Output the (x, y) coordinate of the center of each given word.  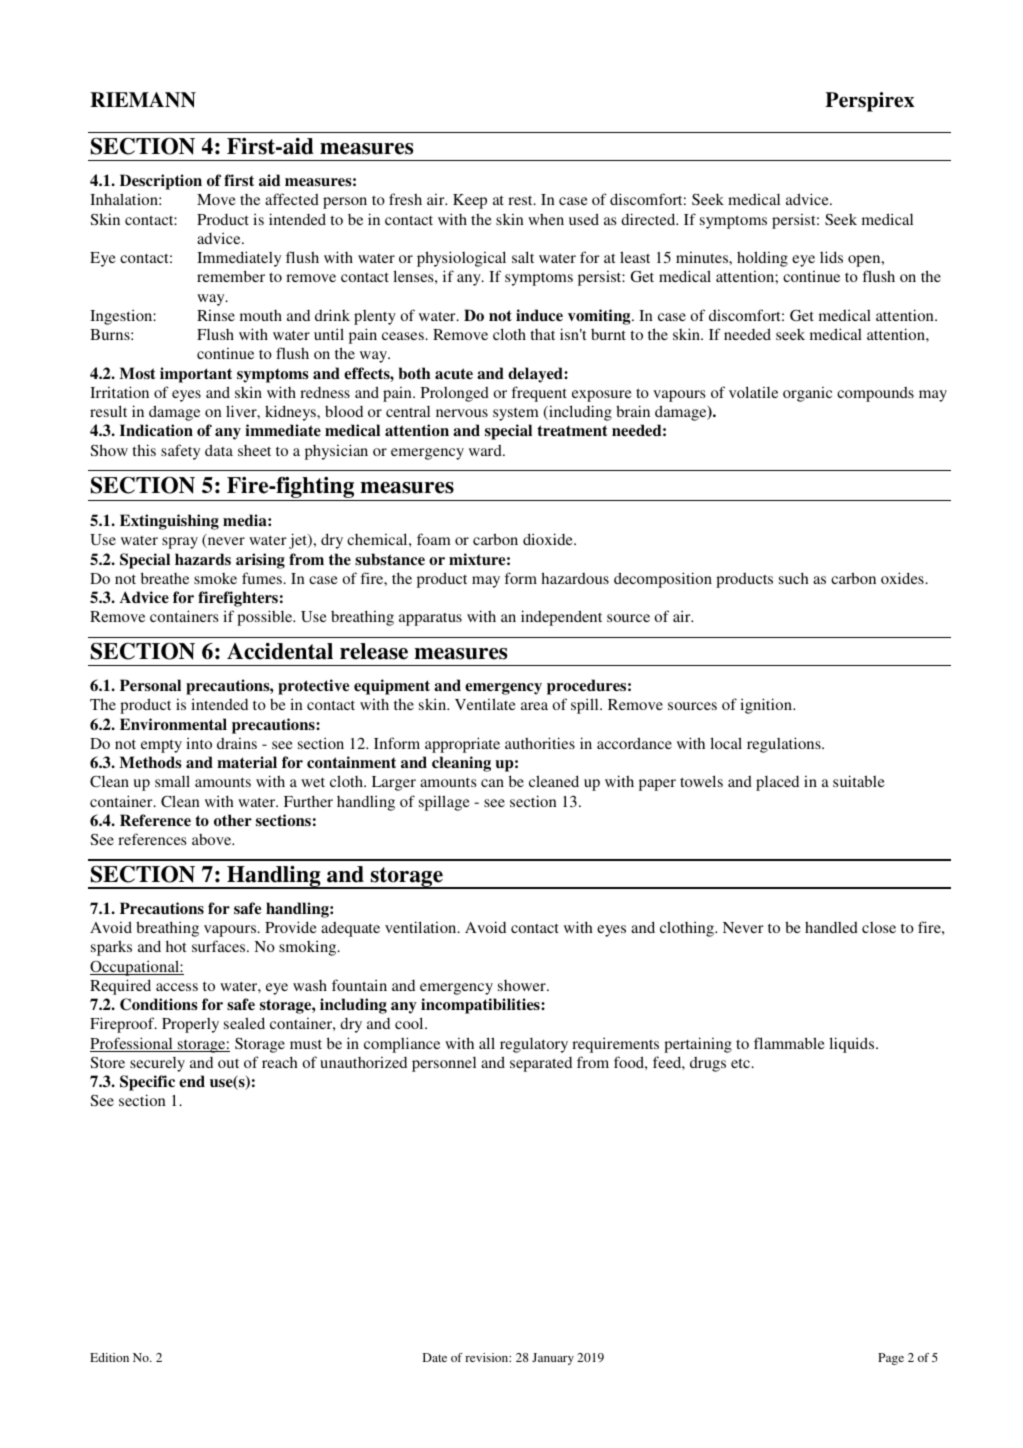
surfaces (220, 946)
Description (161, 182)
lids (831, 257)
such (794, 578)
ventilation (422, 927)
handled (831, 927)
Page (891, 1359)
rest (521, 200)
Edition (109, 1357)
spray (180, 543)
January (553, 1359)
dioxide (549, 539)
